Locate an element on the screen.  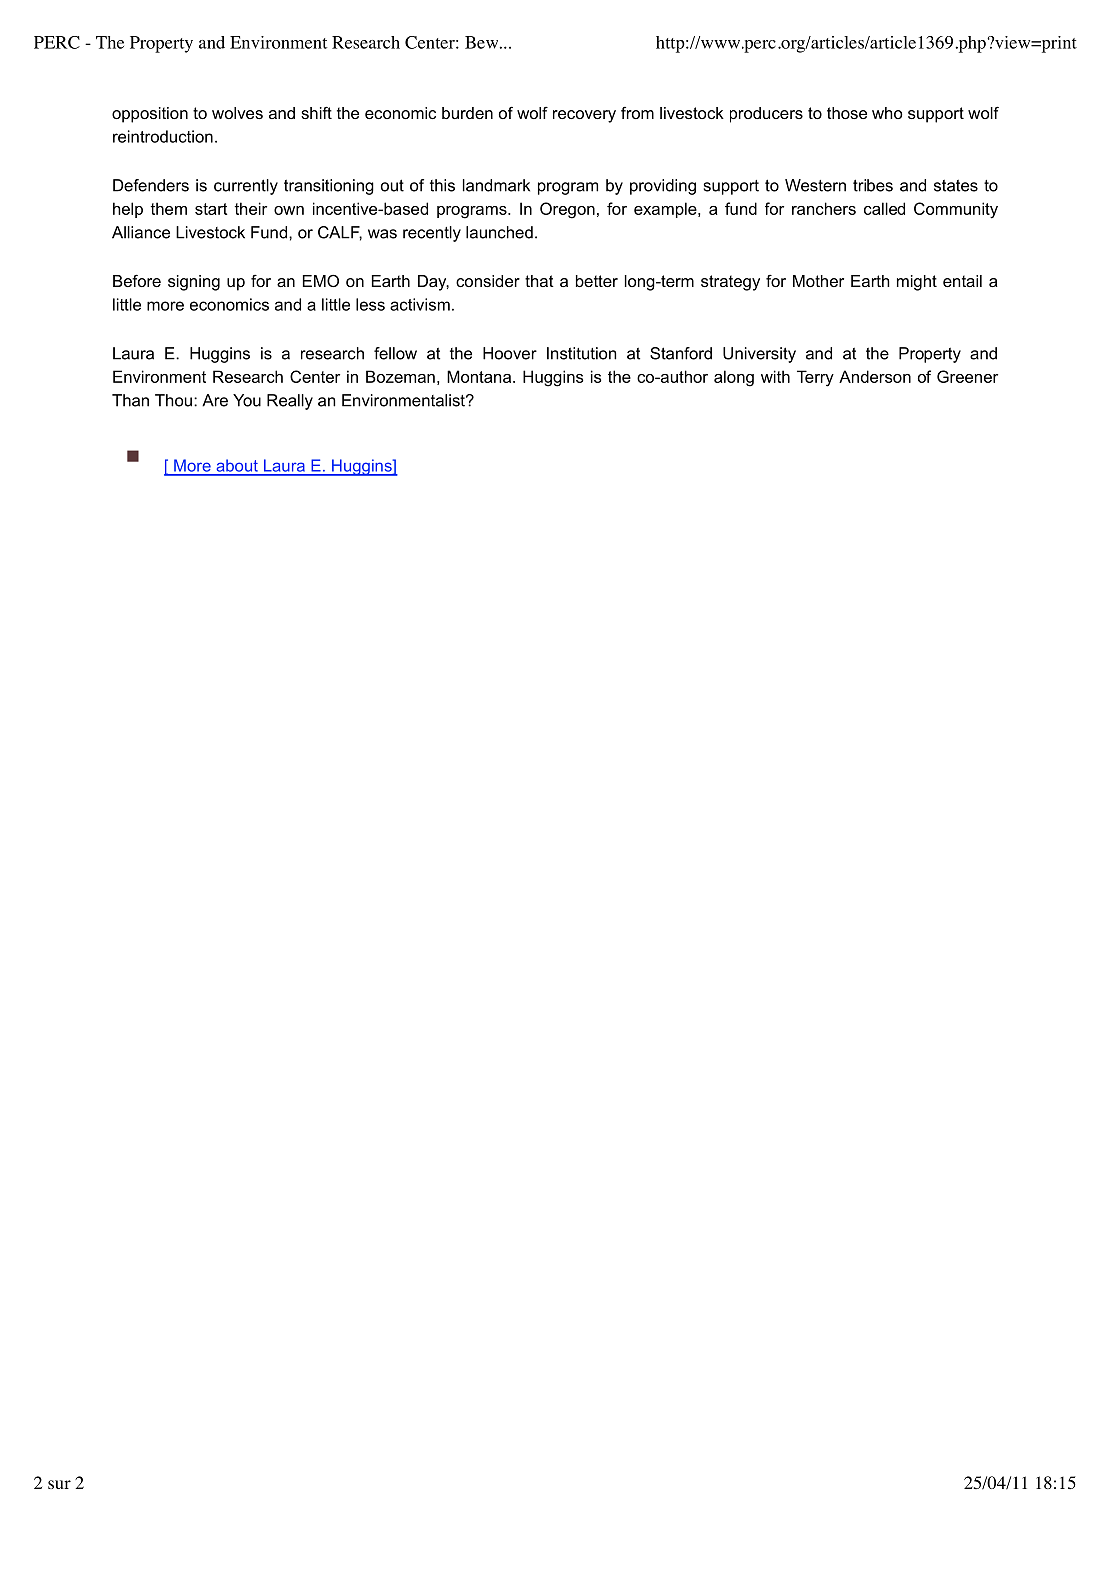
Montana is located at coordinates (480, 376).
